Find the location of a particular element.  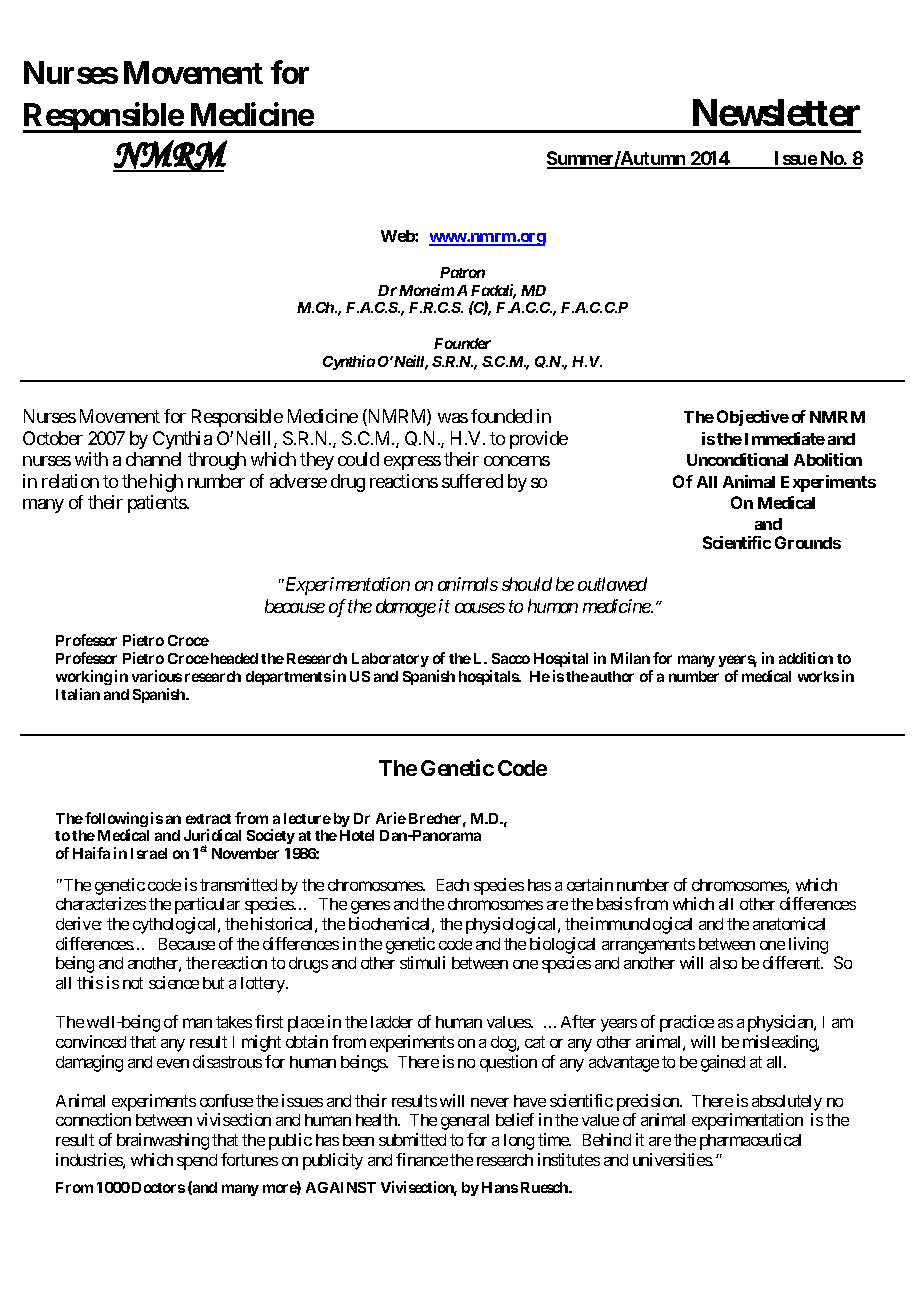

Italian is located at coordinates (78, 694).
